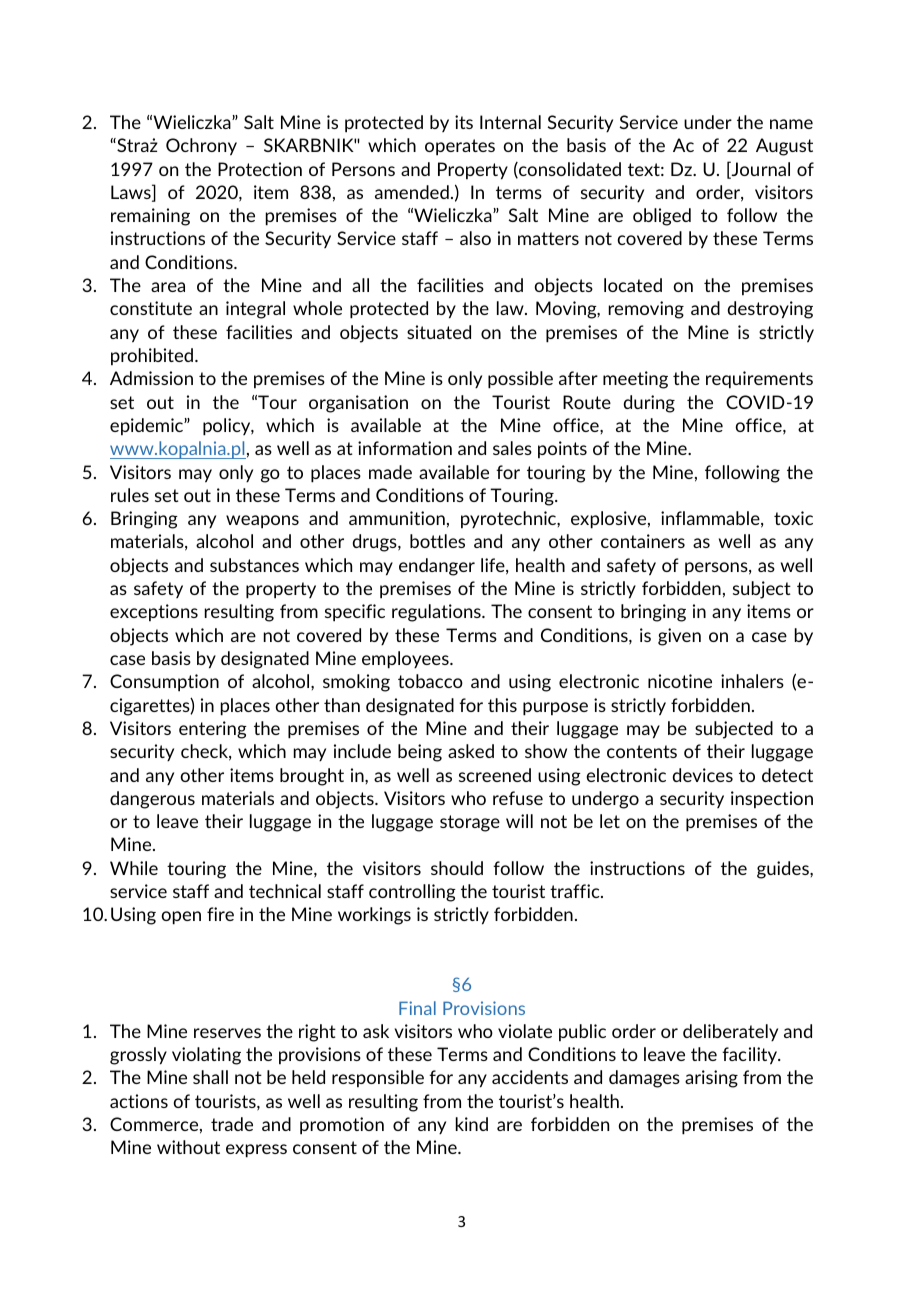 This document has height=1308, width=924. What do you see at coordinates (260, 169) in the document?
I see `Protection` at bounding box center [260, 169].
